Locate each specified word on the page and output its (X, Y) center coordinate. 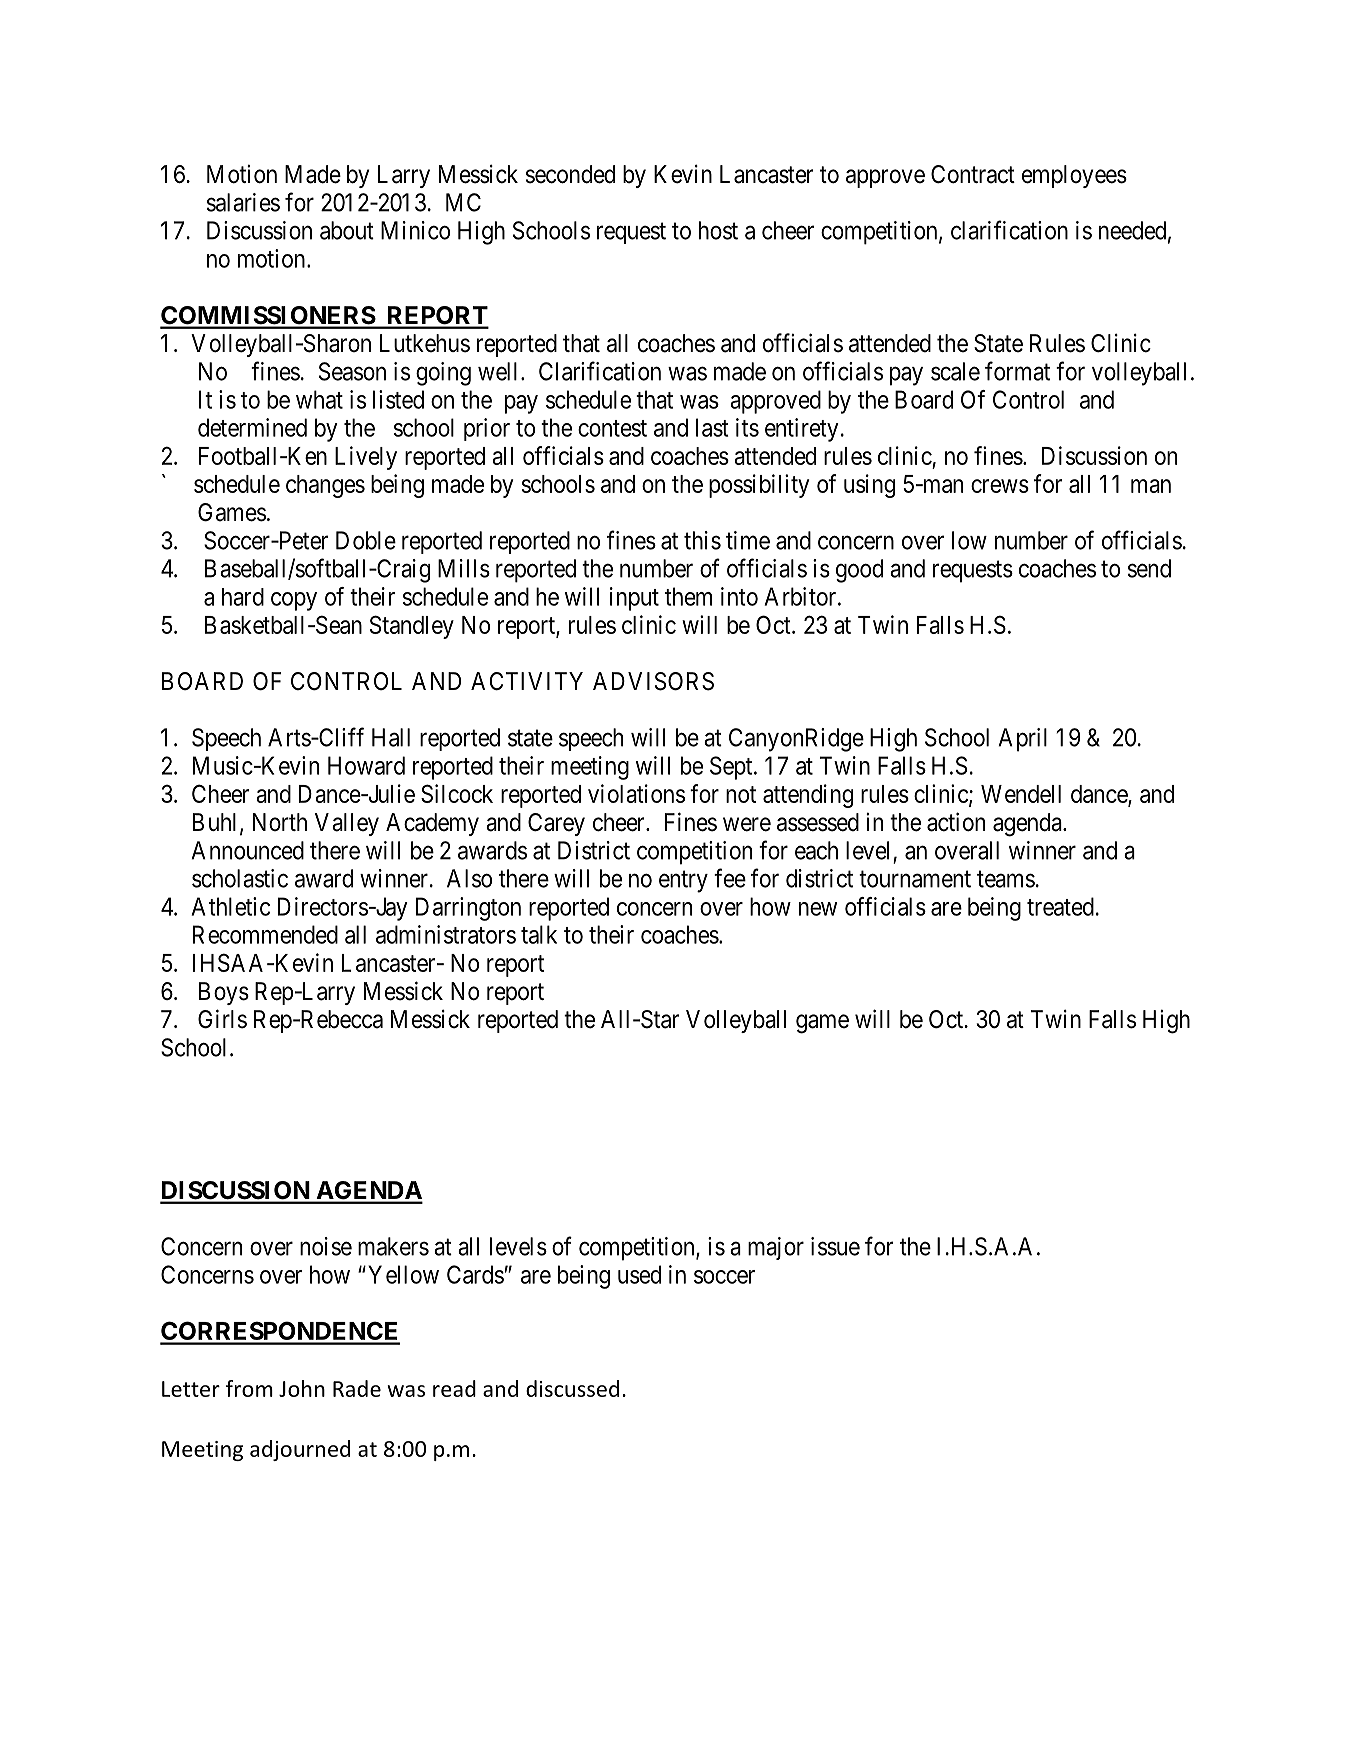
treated (1060, 906)
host (718, 230)
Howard (366, 765)
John (302, 1388)
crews (1000, 486)
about (347, 230)
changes (325, 486)
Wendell (1021, 794)
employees (1074, 176)
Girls (222, 1019)
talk (539, 934)
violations (636, 793)
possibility (759, 486)
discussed (572, 1388)
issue (835, 1246)
